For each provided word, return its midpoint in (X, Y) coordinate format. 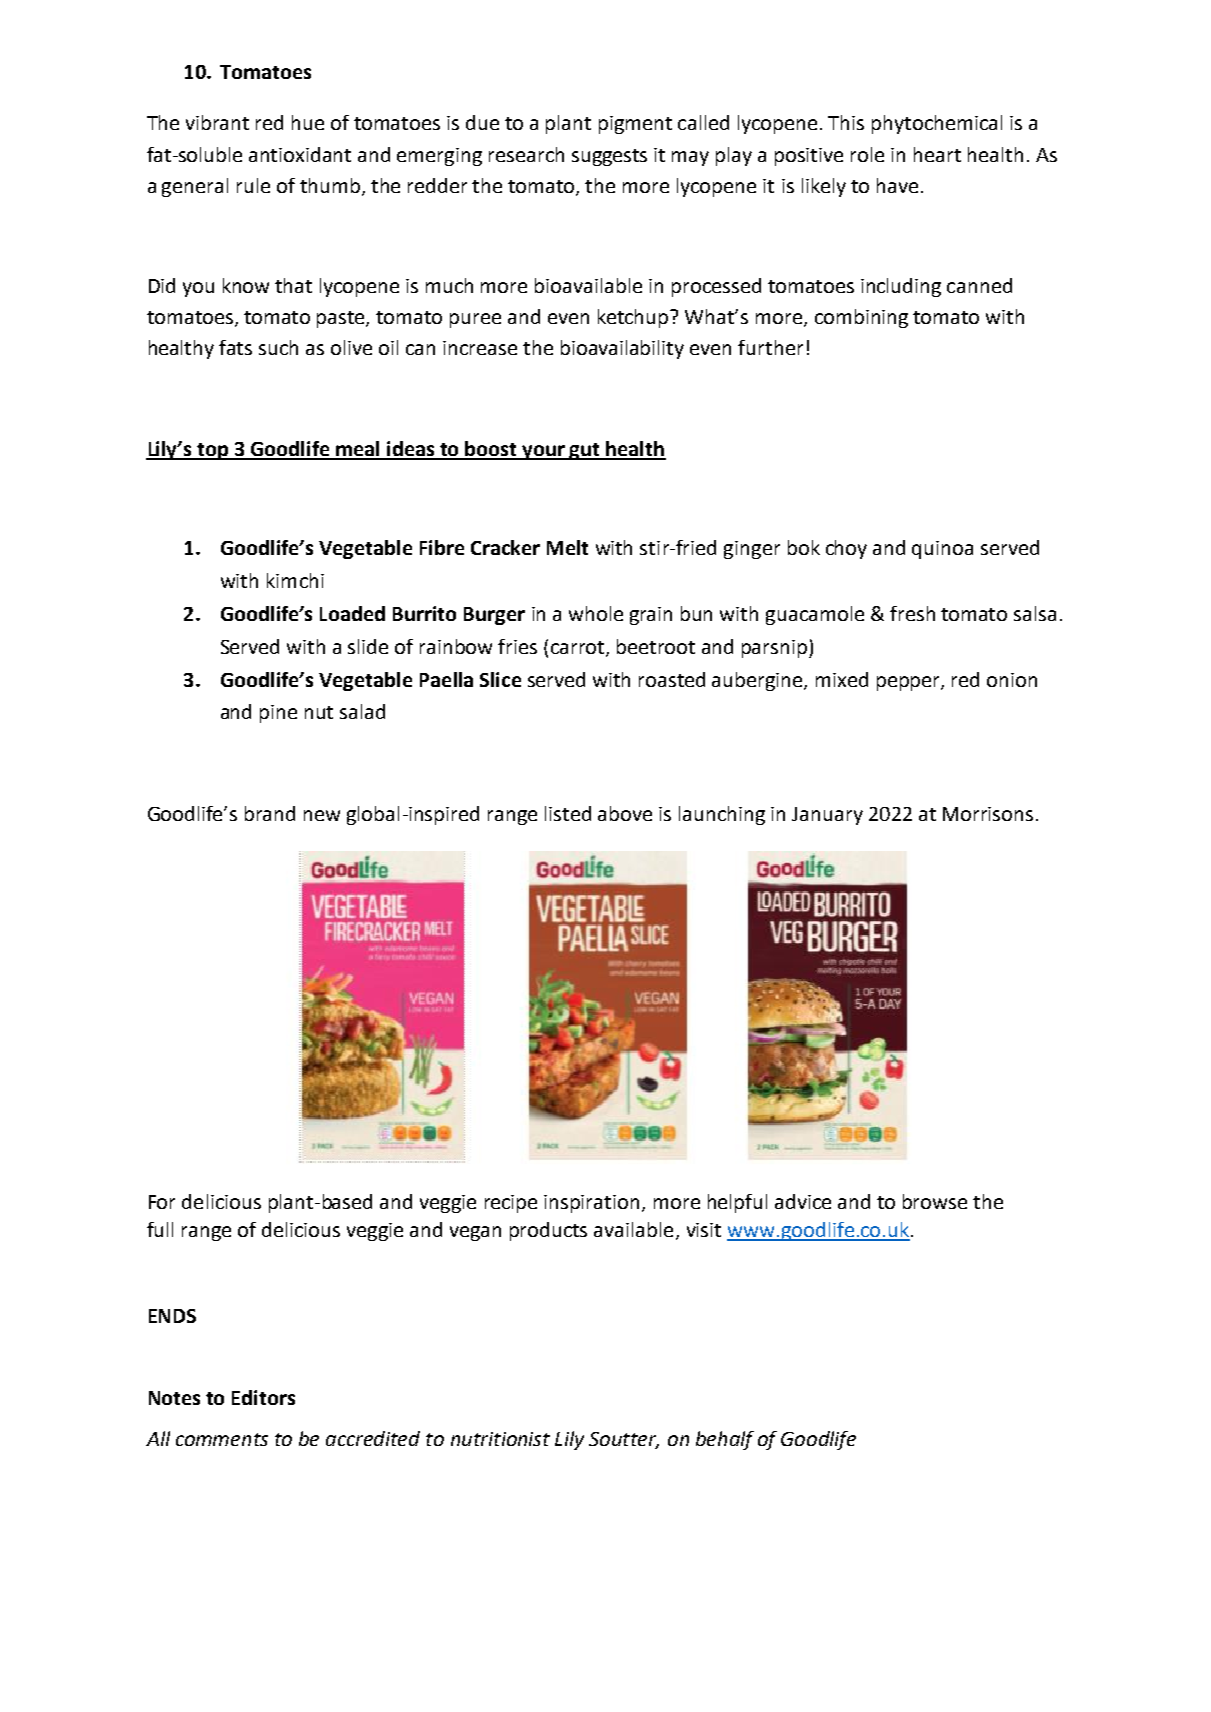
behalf (725, 1440)
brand (270, 813)
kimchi (295, 580)
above (625, 813)
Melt (567, 547)
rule (253, 185)
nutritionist (500, 1439)
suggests (609, 157)
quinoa (942, 550)
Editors (263, 1397)
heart (937, 154)
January (827, 816)
